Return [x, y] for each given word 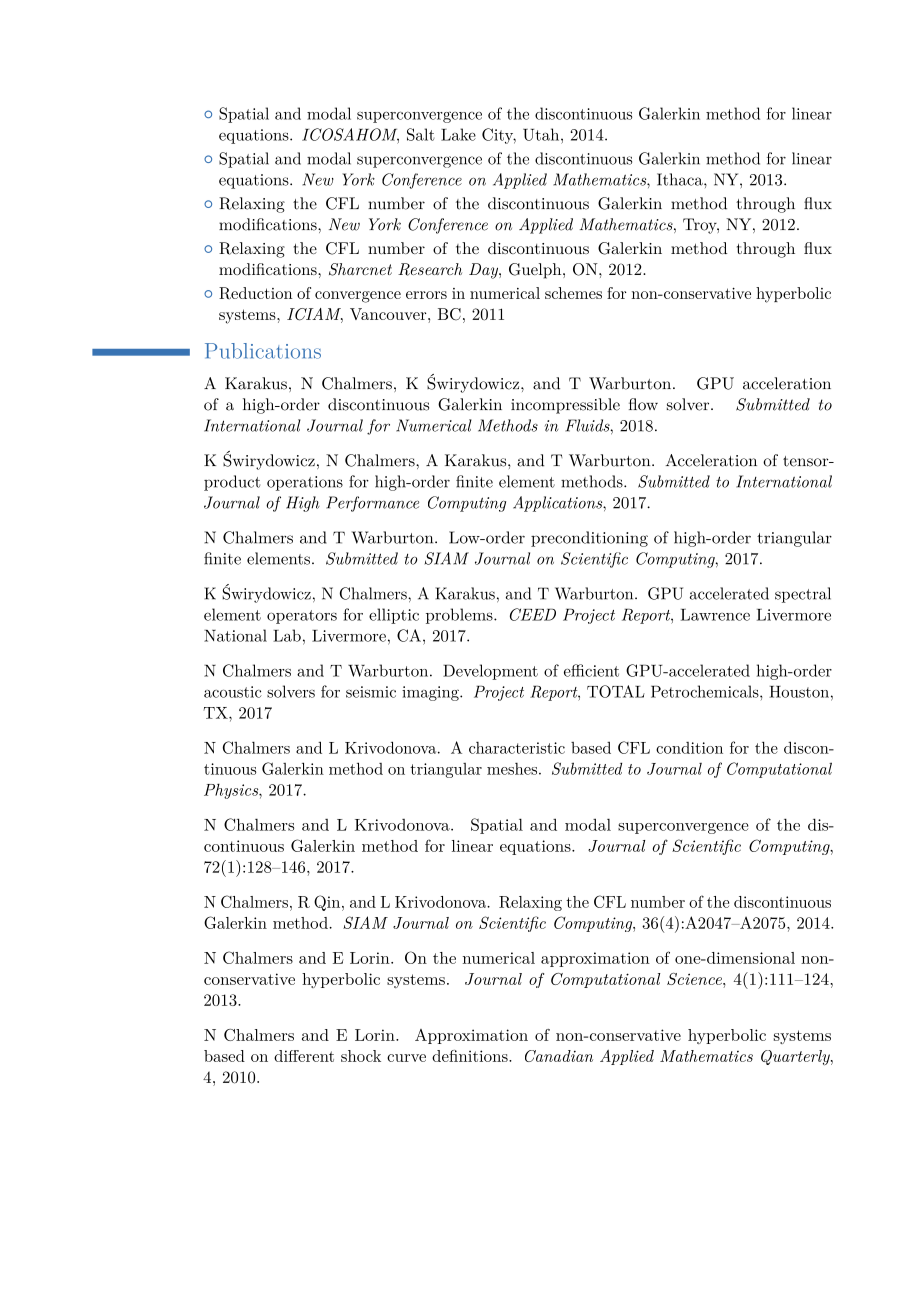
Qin [328, 903]
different [304, 1056]
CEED [533, 614]
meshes [512, 769]
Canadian [559, 1056]
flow [643, 404]
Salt [421, 134]
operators [302, 617]
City [499, 136]
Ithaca [681, 179]
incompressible [565, 406]
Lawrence [715, 615]
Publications [263, 351]
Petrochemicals [706, 691]
